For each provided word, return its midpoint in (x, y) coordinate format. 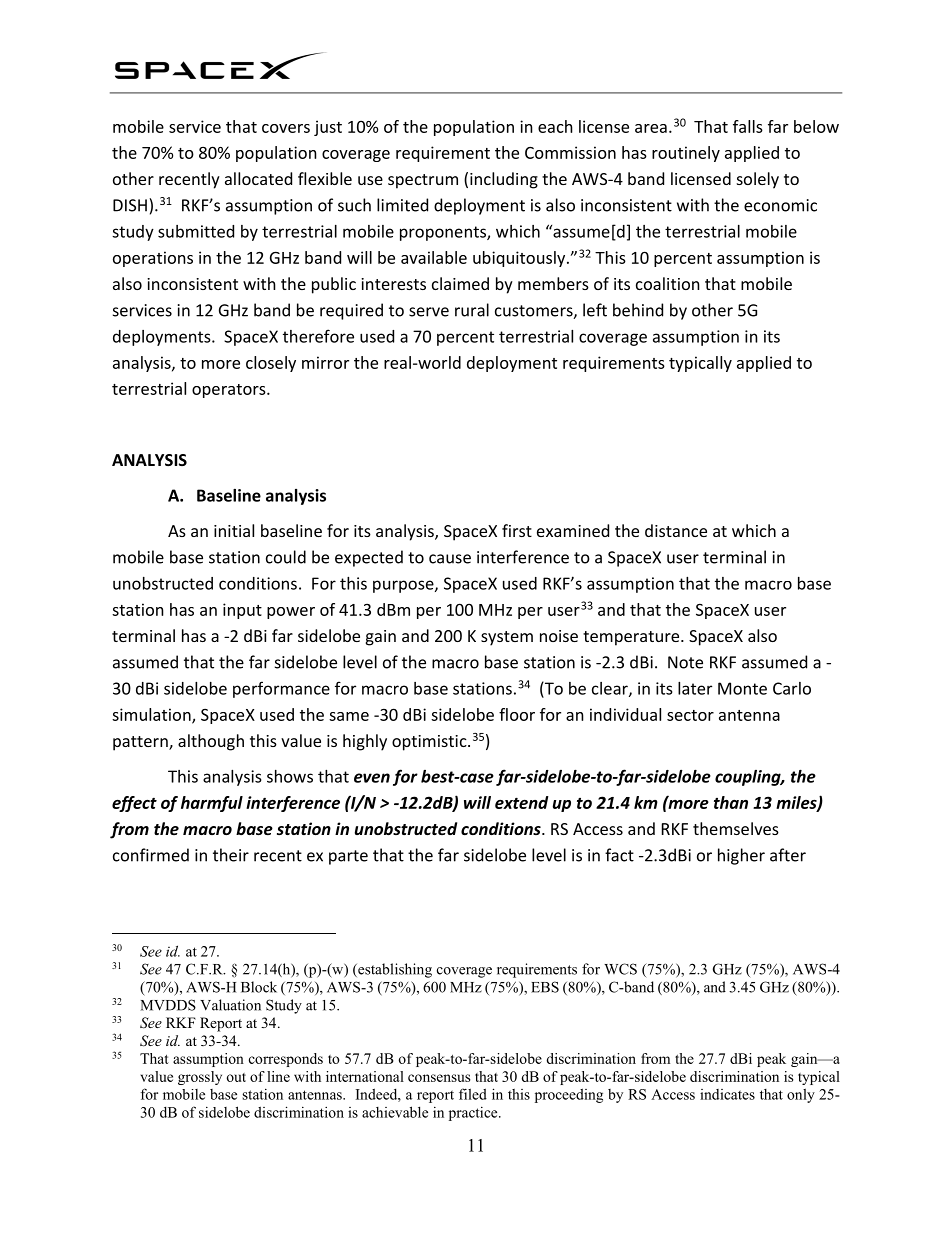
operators (230, 391)
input (242, 611)
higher (741, 856)
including (504, 180)
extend (522, 802)
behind (638, 310)
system (507, 638)
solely (758, 180)
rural (472, 310)
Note (685, 662)
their (231, 855)
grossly (200, 1078)
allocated (258, 178)
